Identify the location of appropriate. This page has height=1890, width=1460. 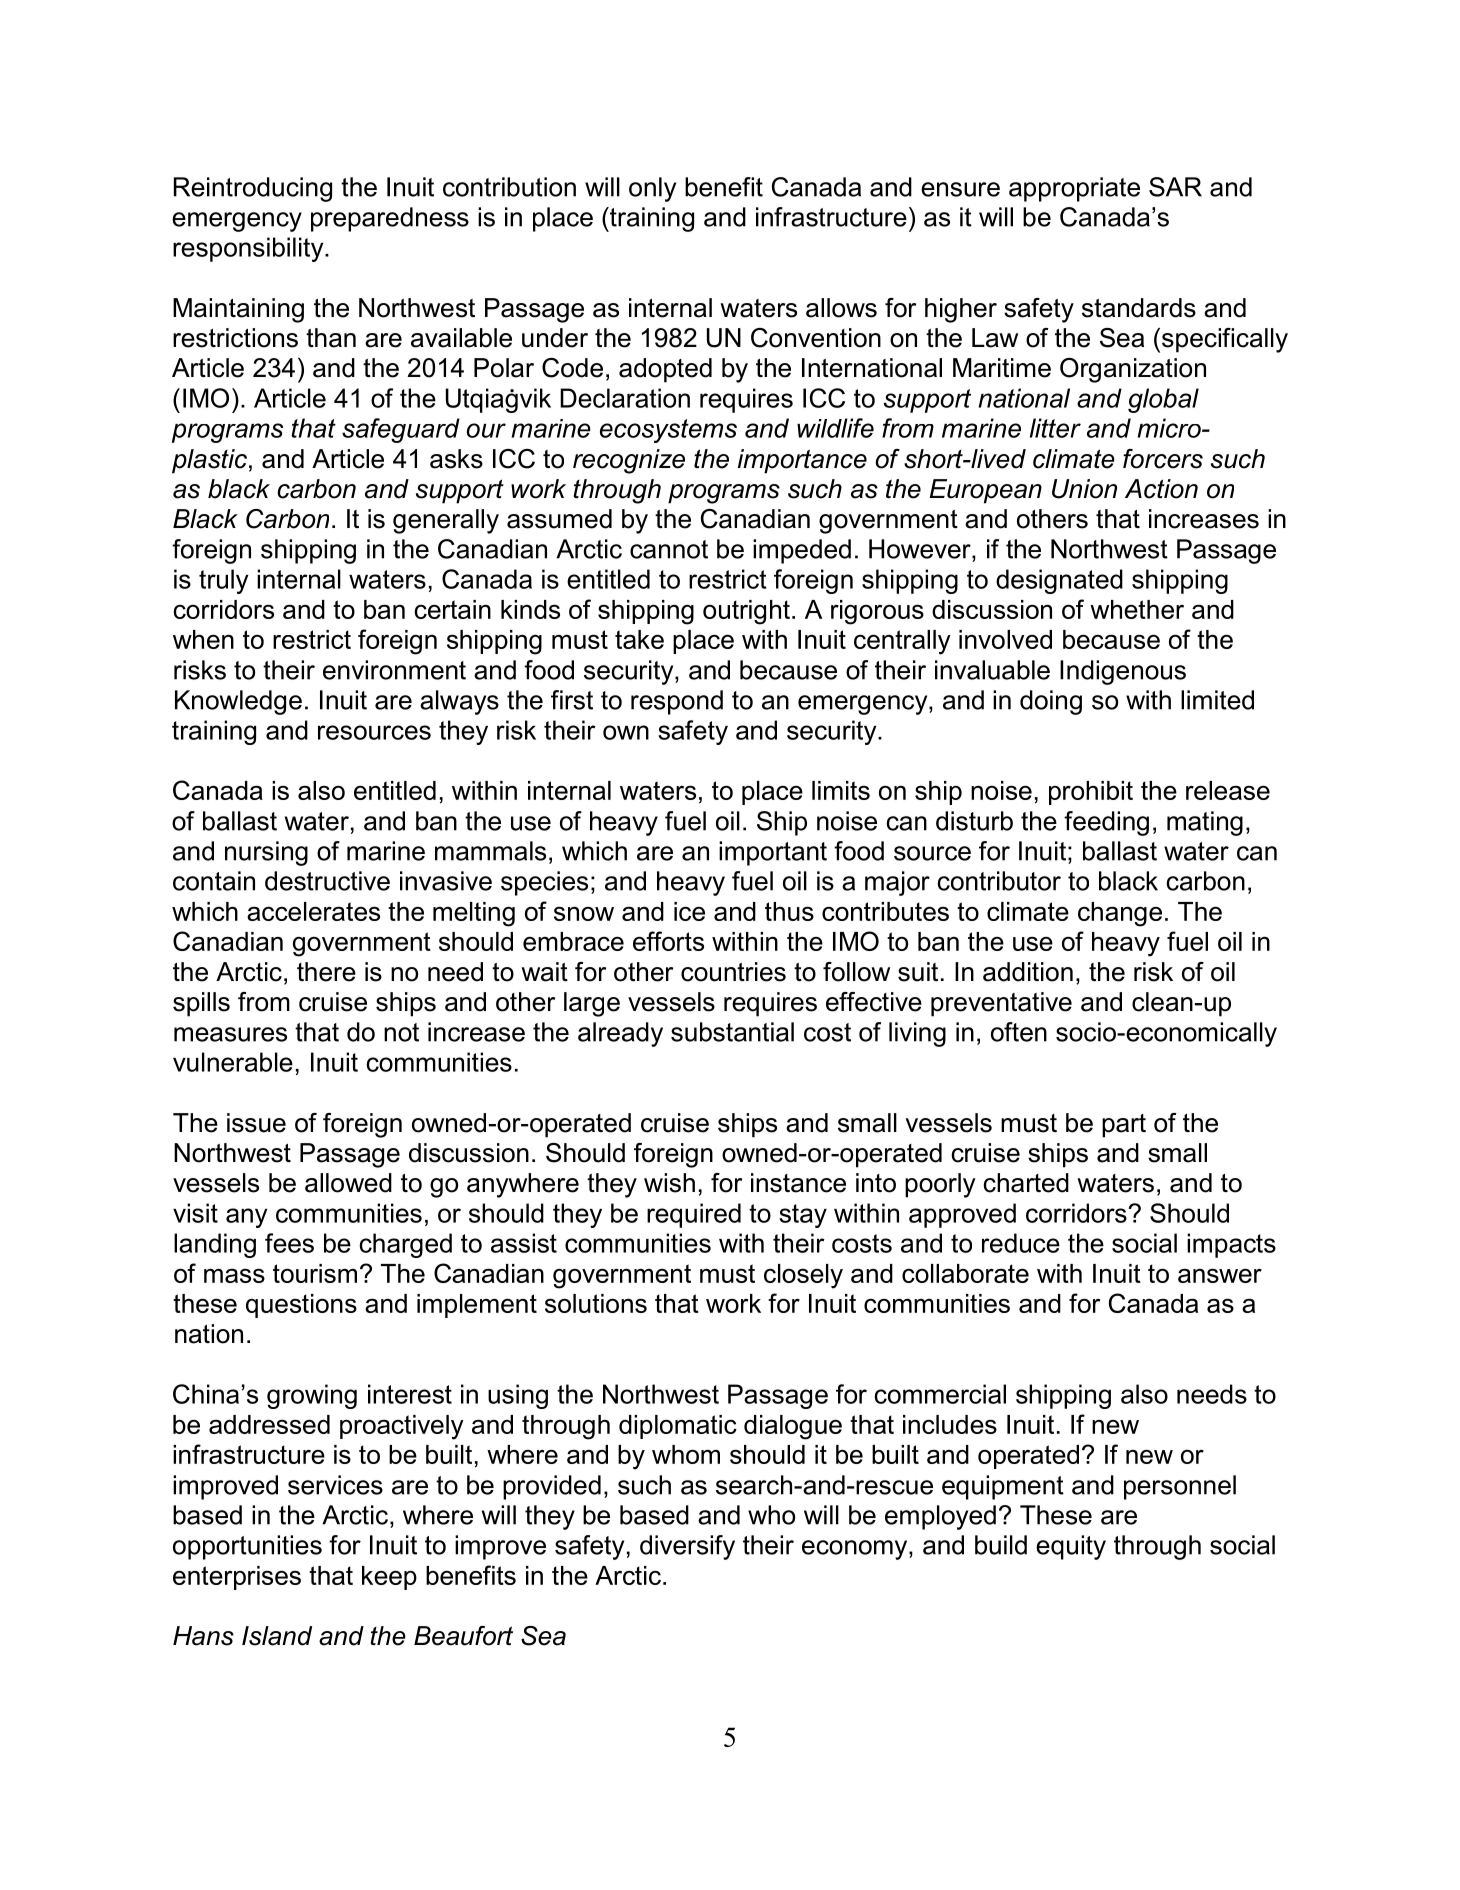
(1074, 189).
